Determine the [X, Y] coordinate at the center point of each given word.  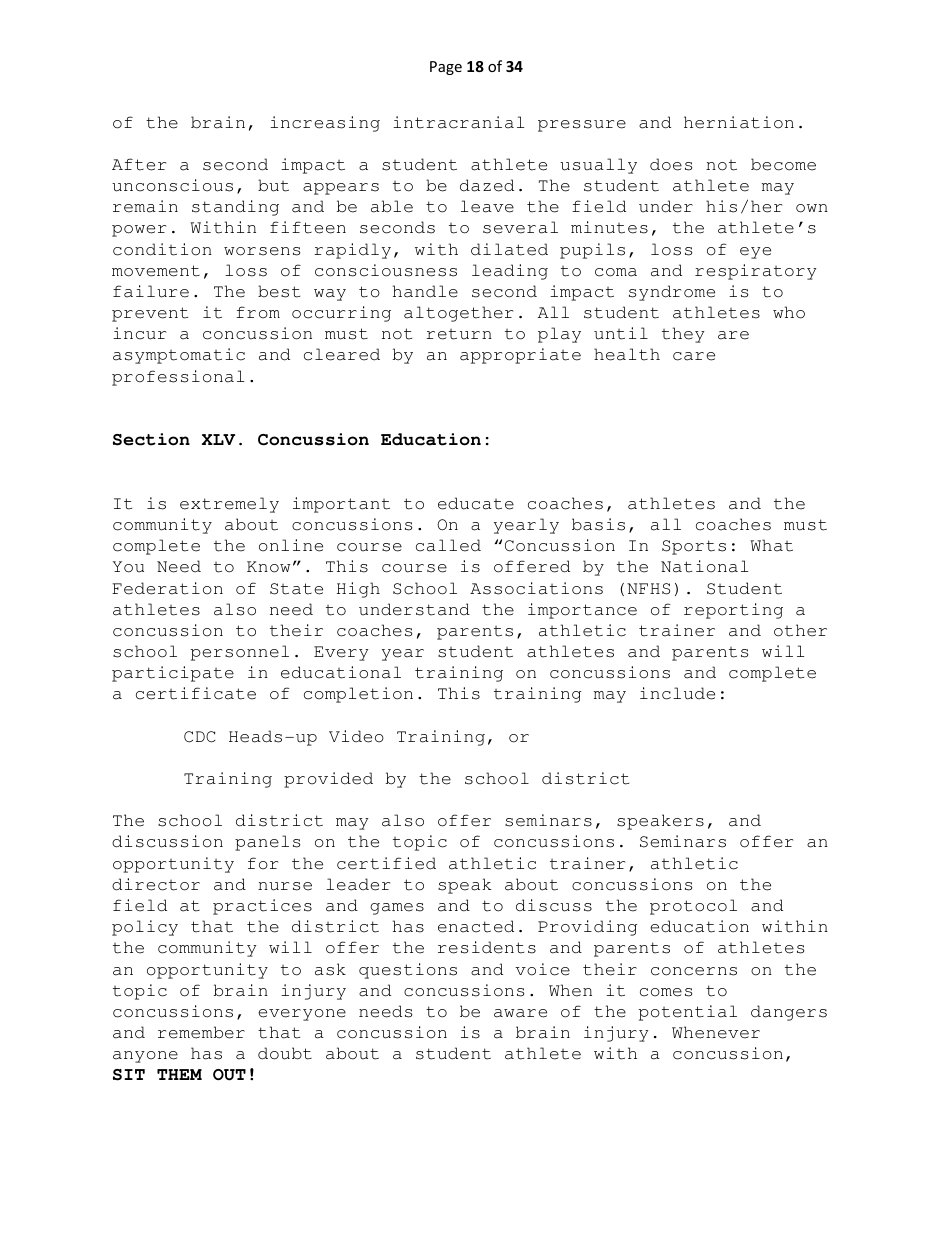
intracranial [458, 122]
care [694, 356]
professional [178, 378]
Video [356, 736]
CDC [199, 737]
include [677, 693]
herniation [739, 122]
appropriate [520, 356]
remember [201, 1032]
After [139, 164]
